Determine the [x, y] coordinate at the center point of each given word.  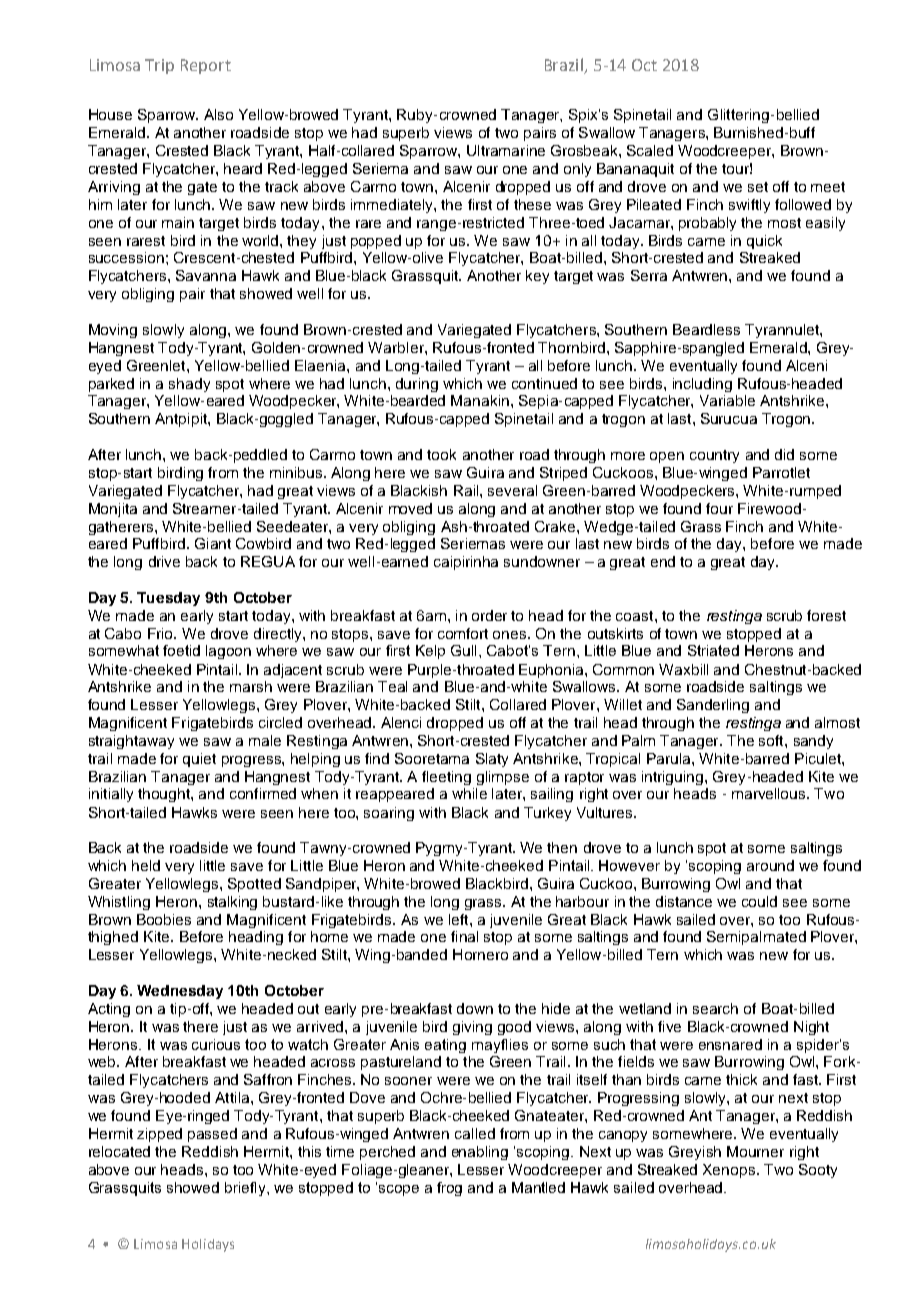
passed [212, 1135]
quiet [199, 760]
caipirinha [466, 563]
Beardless [706, 329]
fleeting [446, 778]
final [464, 936]
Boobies [164, 919]
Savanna [206, 275]
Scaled [650, 150]
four [719, 508]
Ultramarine [506, 150]
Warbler [397, 347]
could [759, 901]
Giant [213, 543]
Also [218, 114]
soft [772, 740]
